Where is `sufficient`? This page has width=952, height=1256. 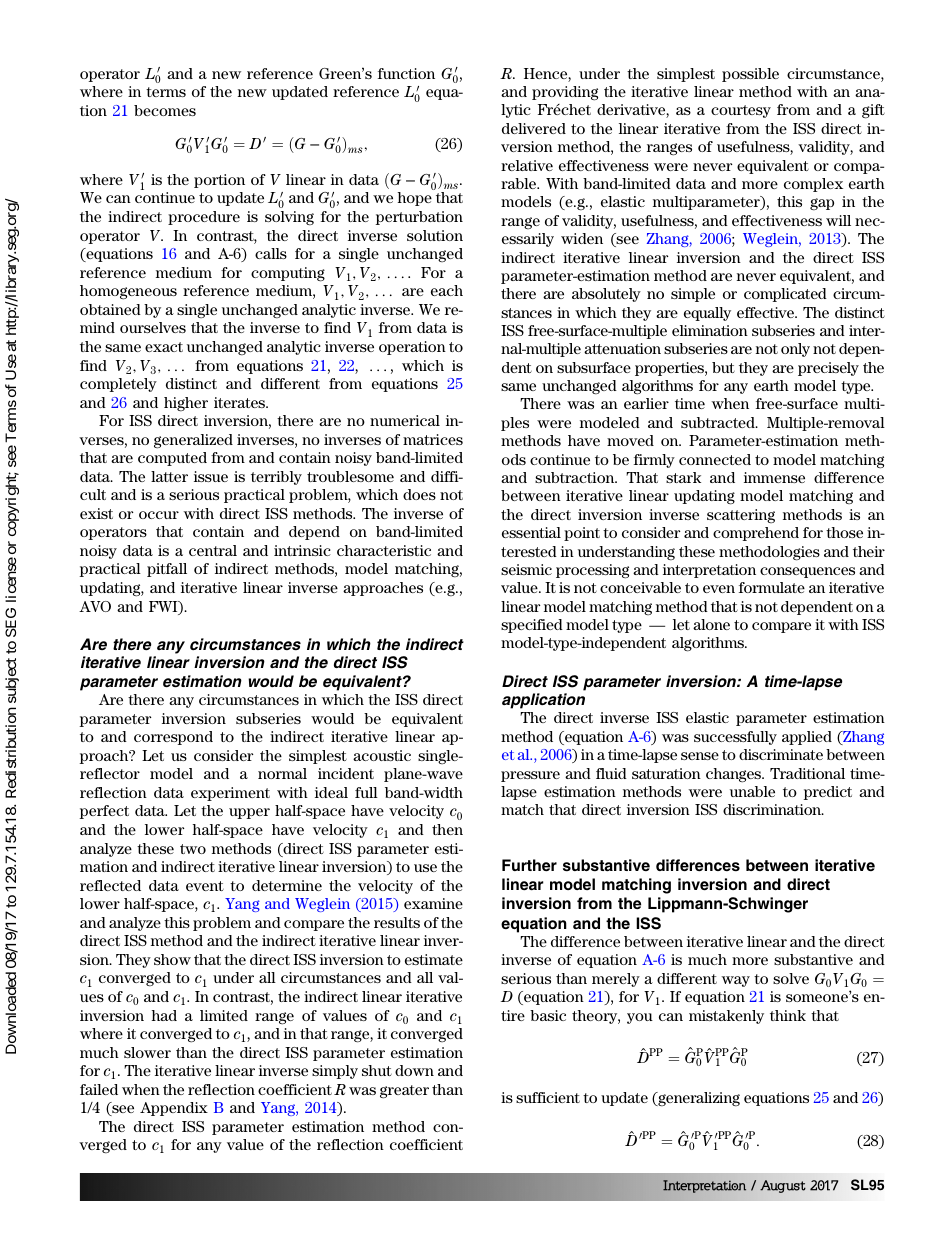 sufficient is located at coordinates (548, 1097).
